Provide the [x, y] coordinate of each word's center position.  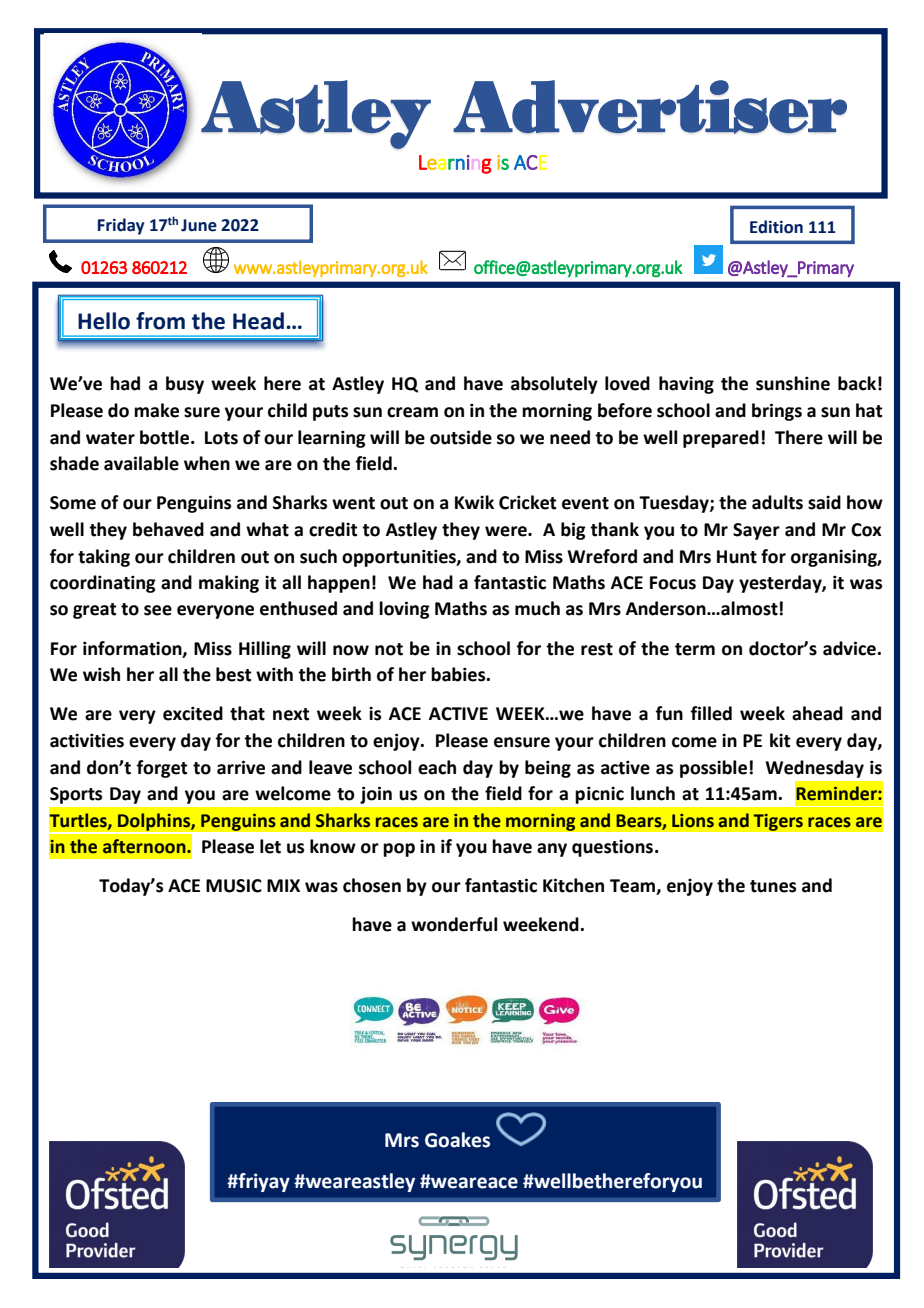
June [199, 225]
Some [73, 503]
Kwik [474, 502]
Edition [776, 227]
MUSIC [234, 886]
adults [777, 502]
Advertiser [650, 107]
